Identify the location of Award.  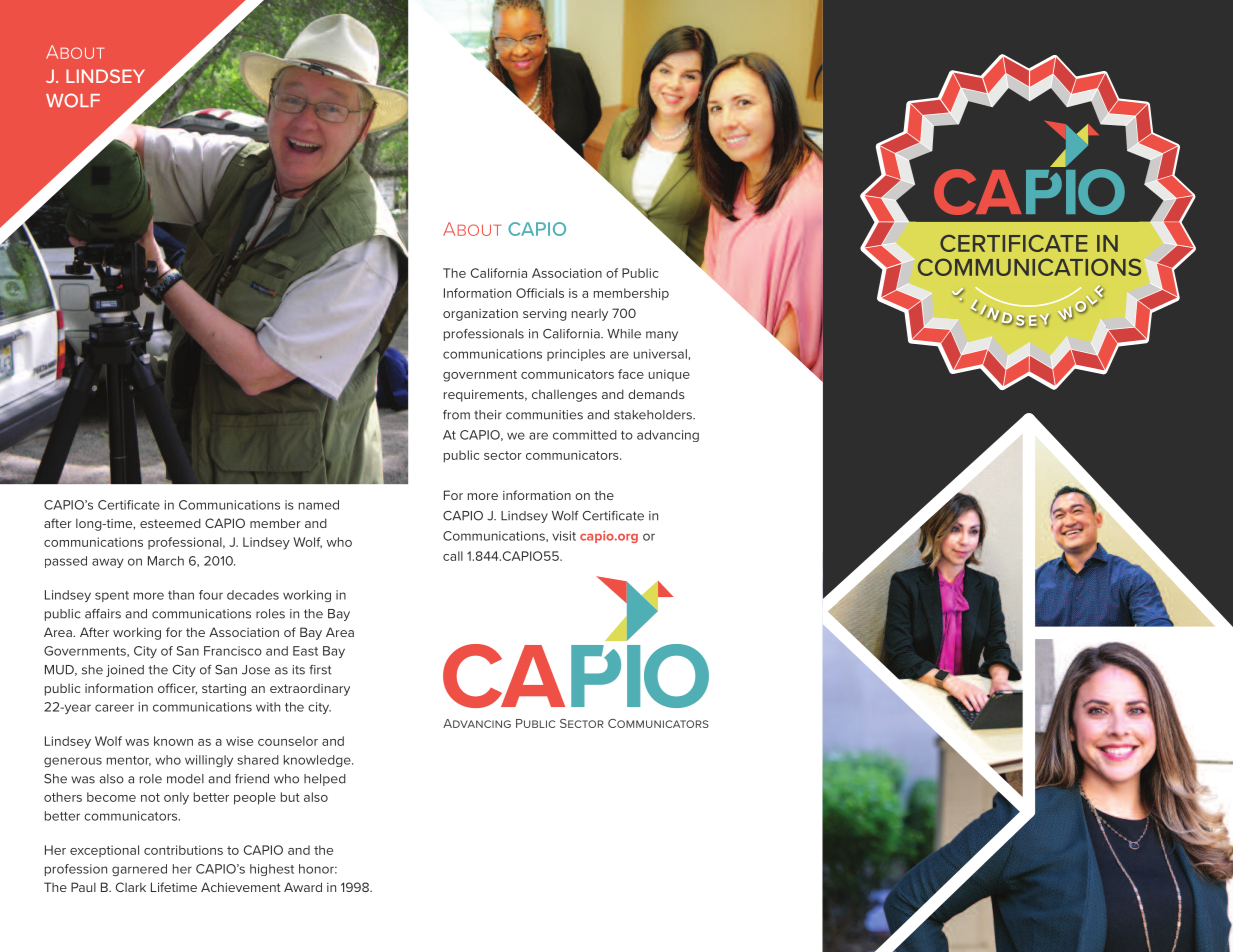
(303, 887).
